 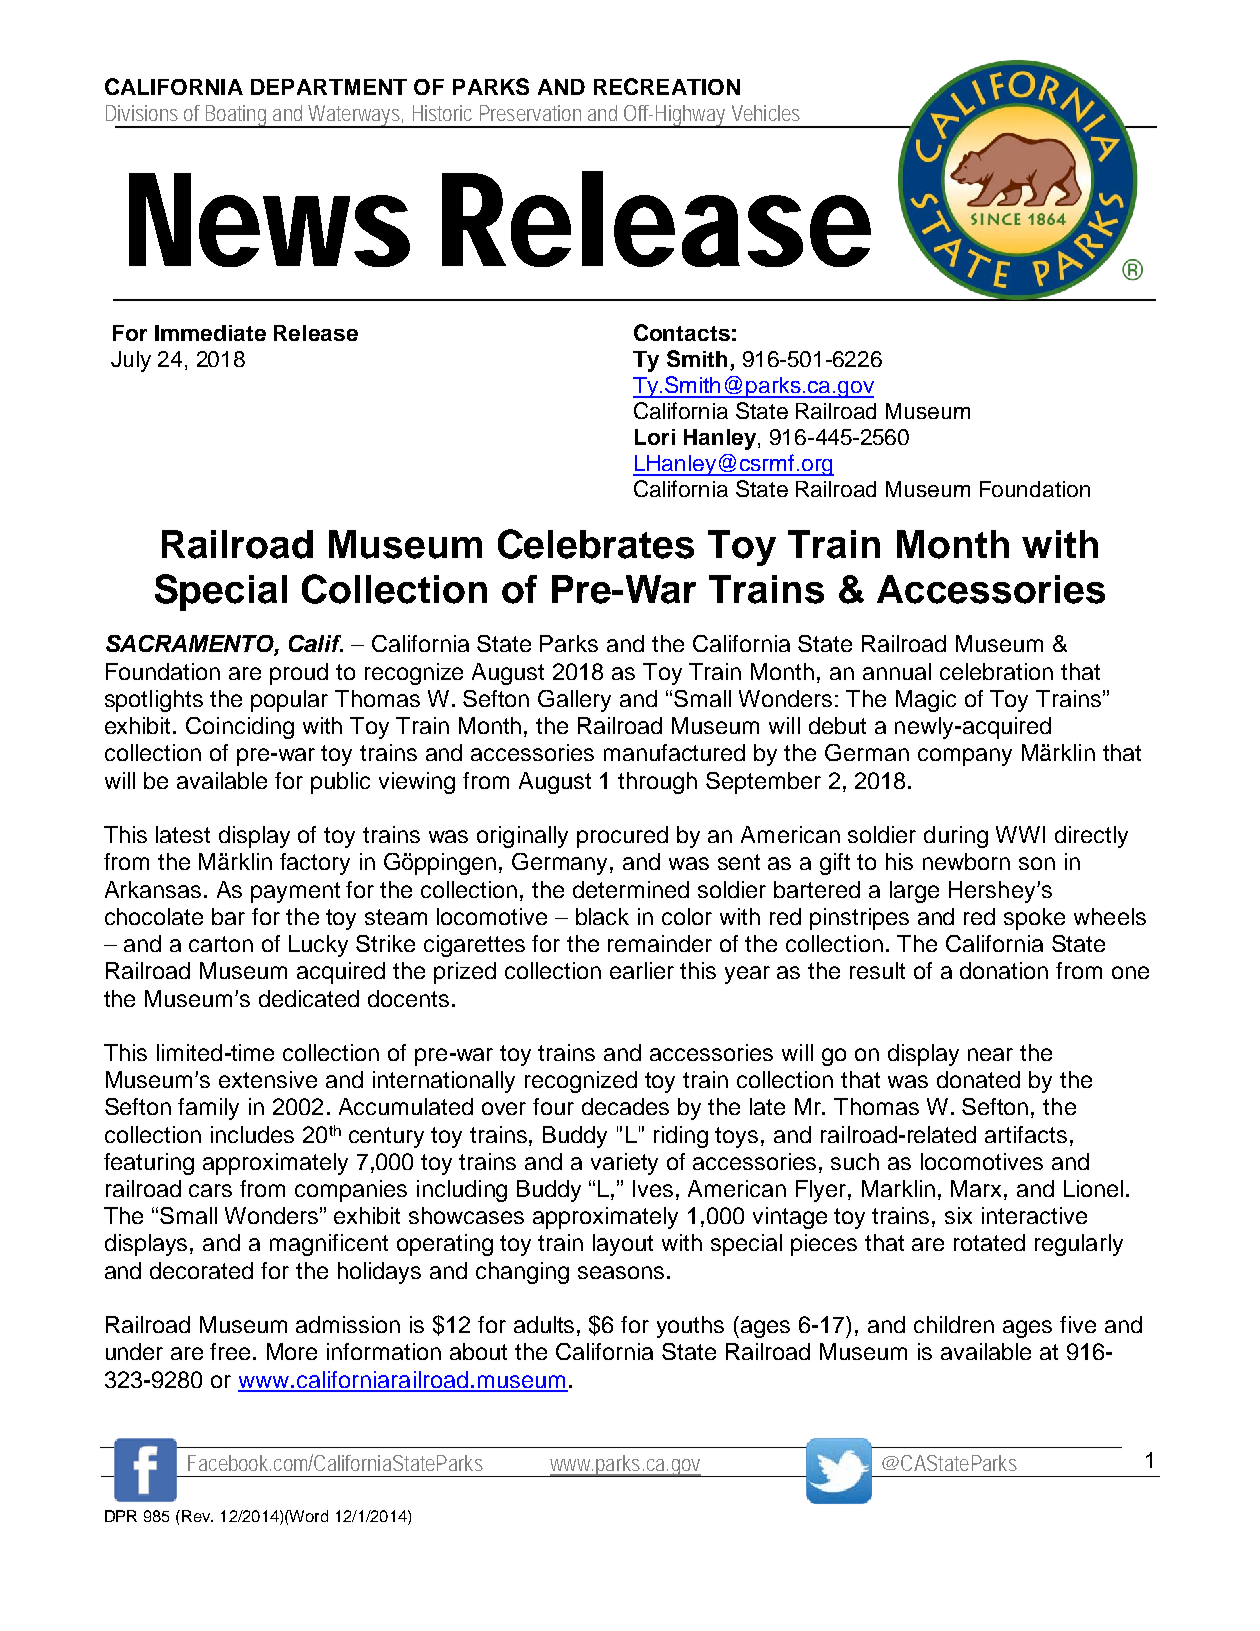 What do you see at coordinates (657, 783) in the screenshot?
I see `through` at bounding box center [657, 783].
